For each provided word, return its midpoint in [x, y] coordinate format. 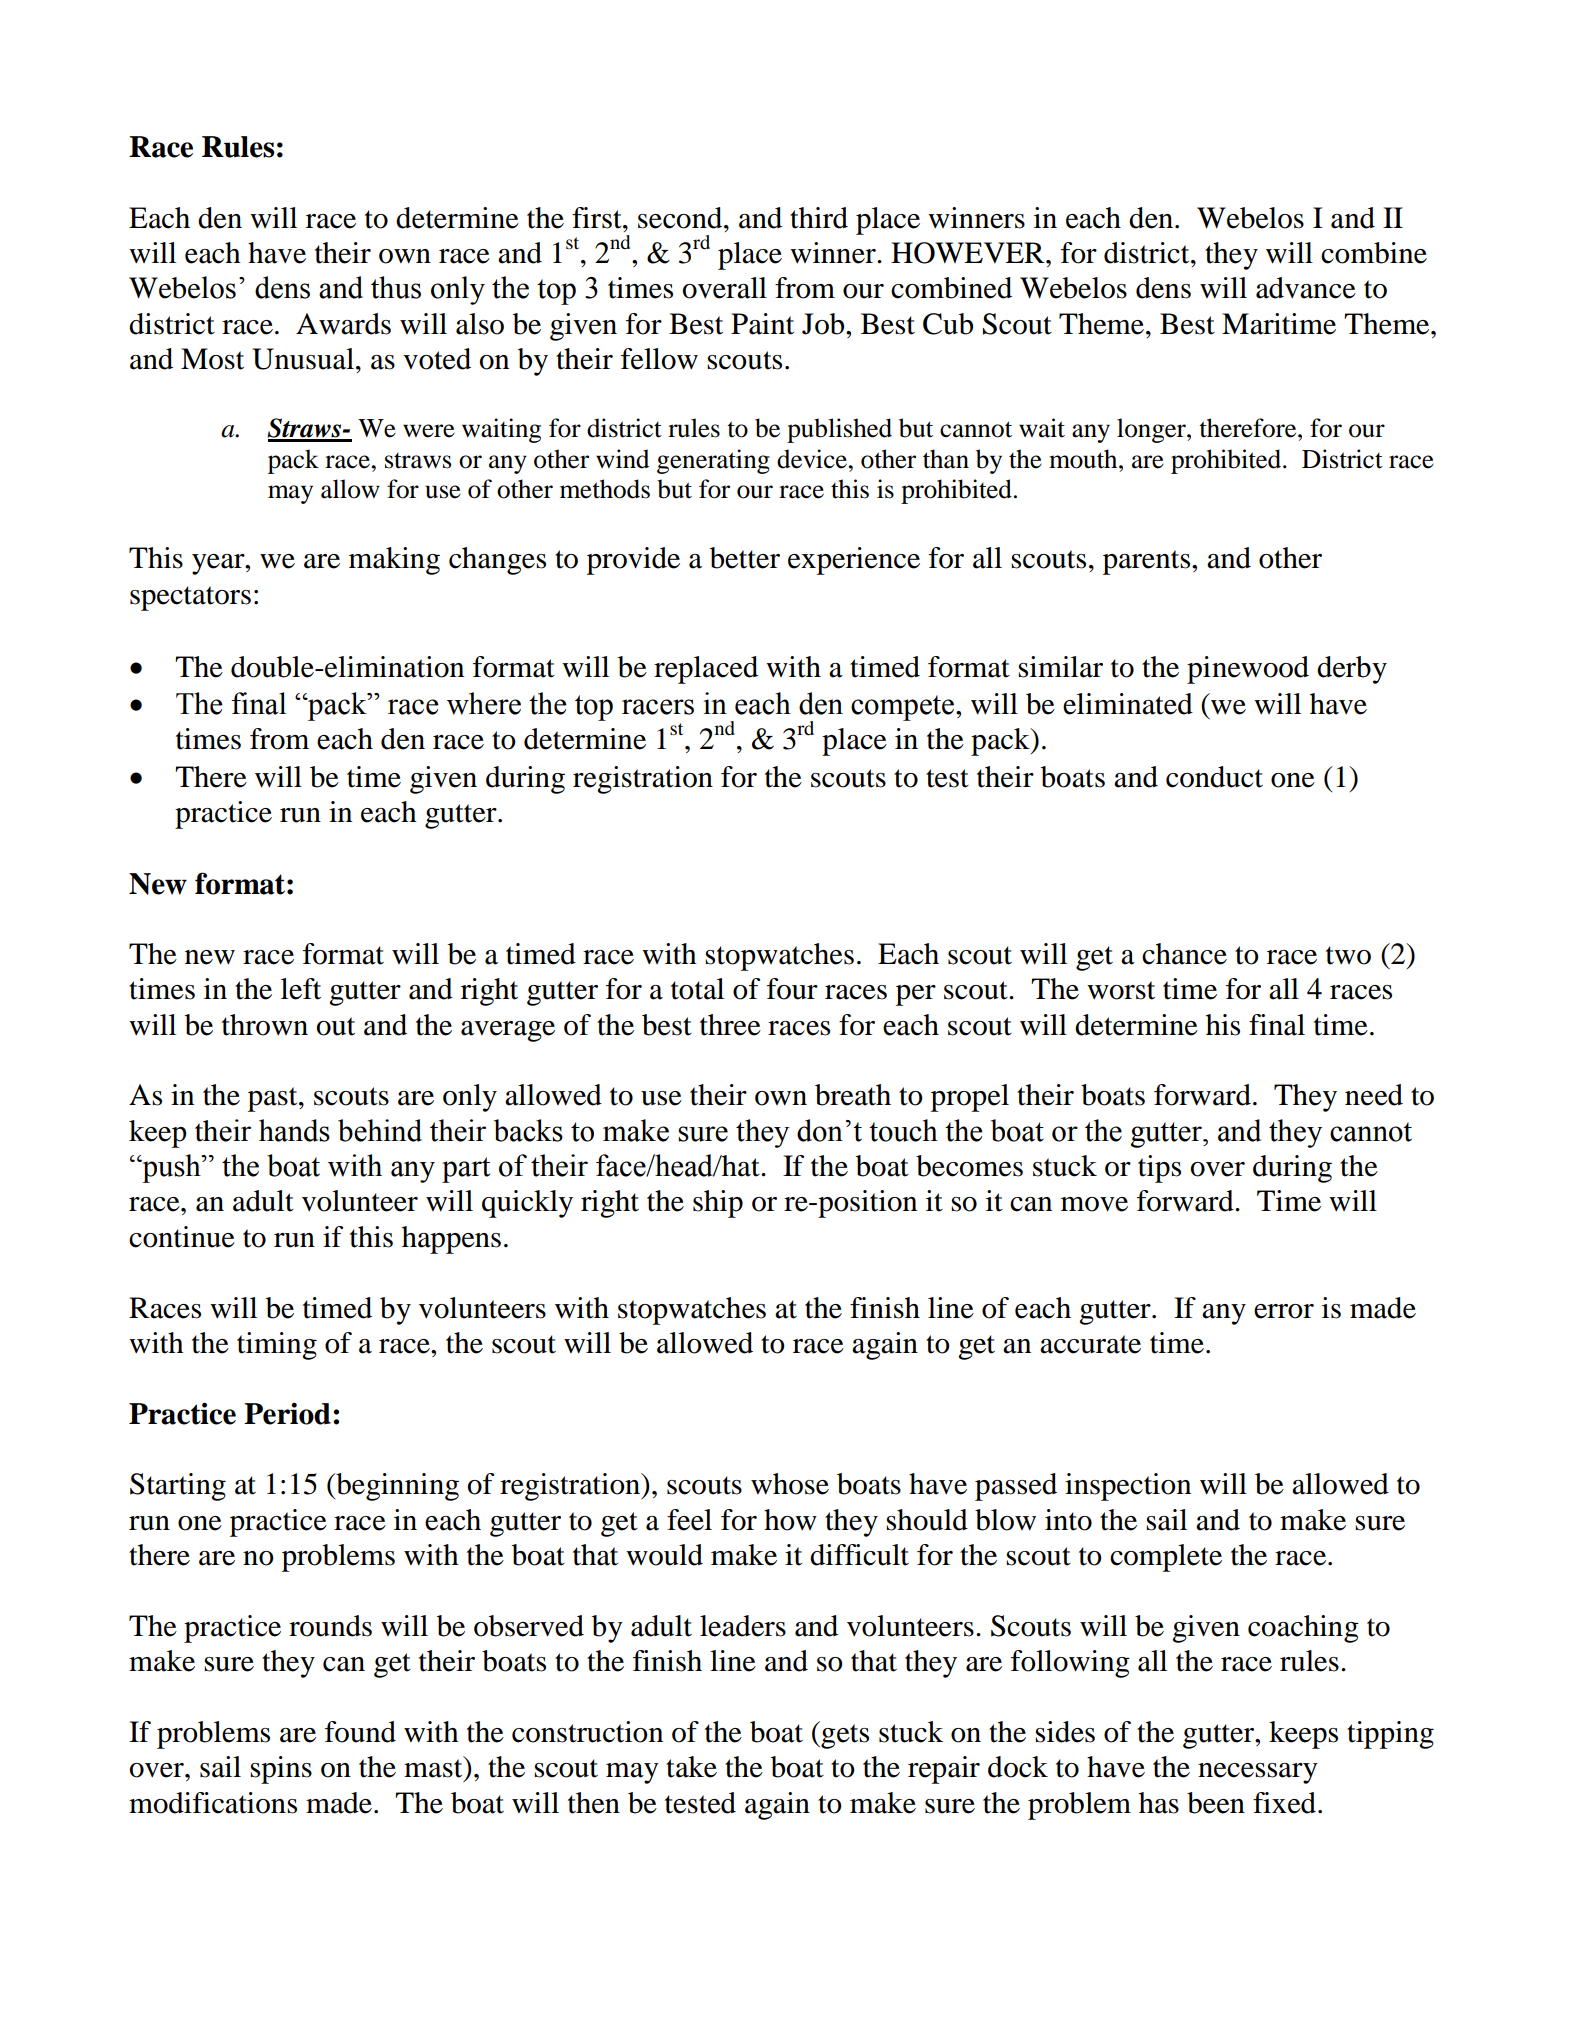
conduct [1214, 777]
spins [281, 1770]
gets [844, 1735]
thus [396, 287]
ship [718, 1204]
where [484, 703]
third [819, 218]
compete [902, 708]
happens [451, 1240]
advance [1306, 288]
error [1284, 1311]
